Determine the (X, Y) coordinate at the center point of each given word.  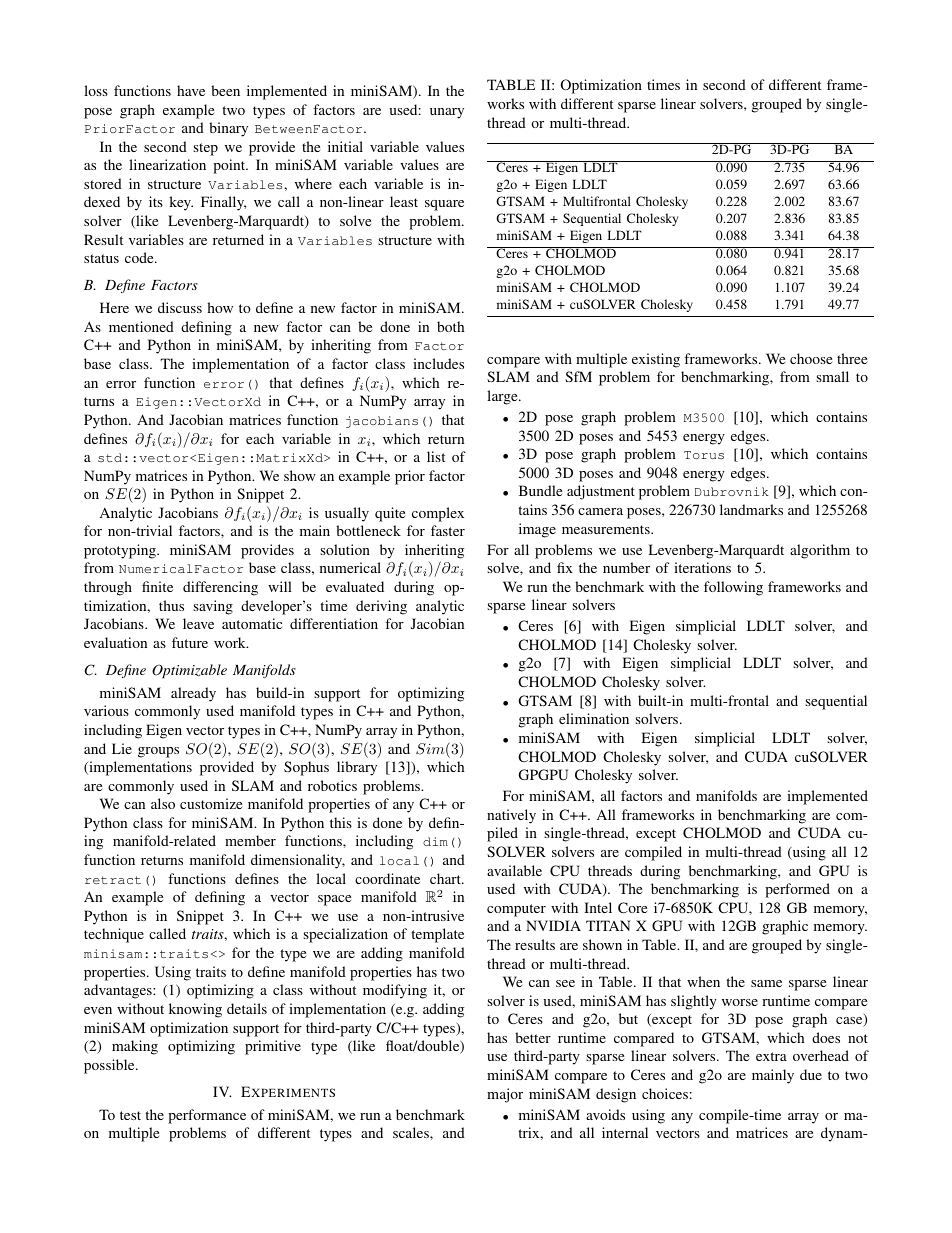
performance (207, 1116)
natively (511, 816)
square (444, 205)
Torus (704, 455)
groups (158, 752)
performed (797, 890)
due (811, 1074)
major (505, 1095)
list (436, 456)
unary (447, 113)
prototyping (121, 551)
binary (228, 129)
